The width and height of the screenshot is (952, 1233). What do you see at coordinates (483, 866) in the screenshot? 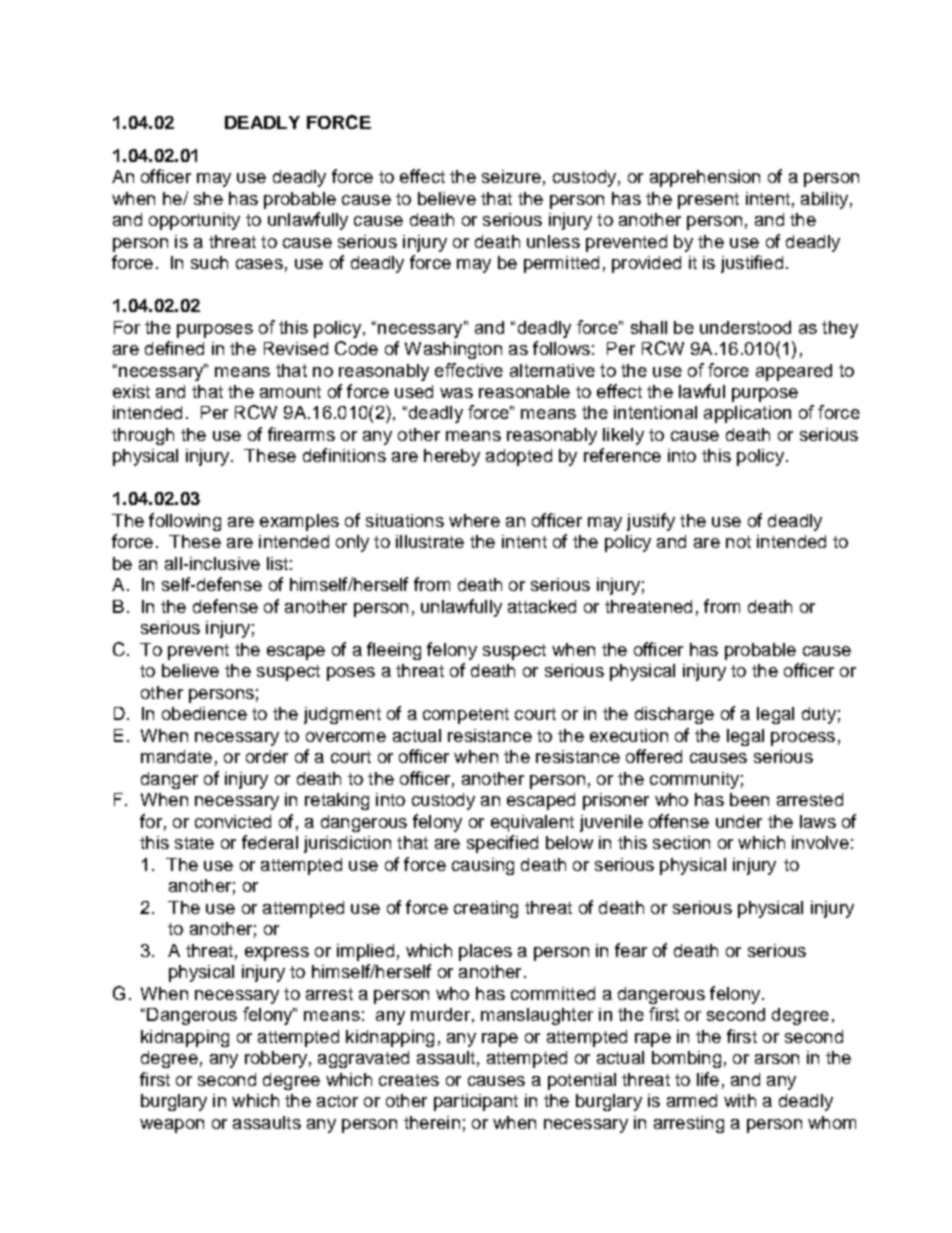
I see `causing` at bounding box center [483, 866].
